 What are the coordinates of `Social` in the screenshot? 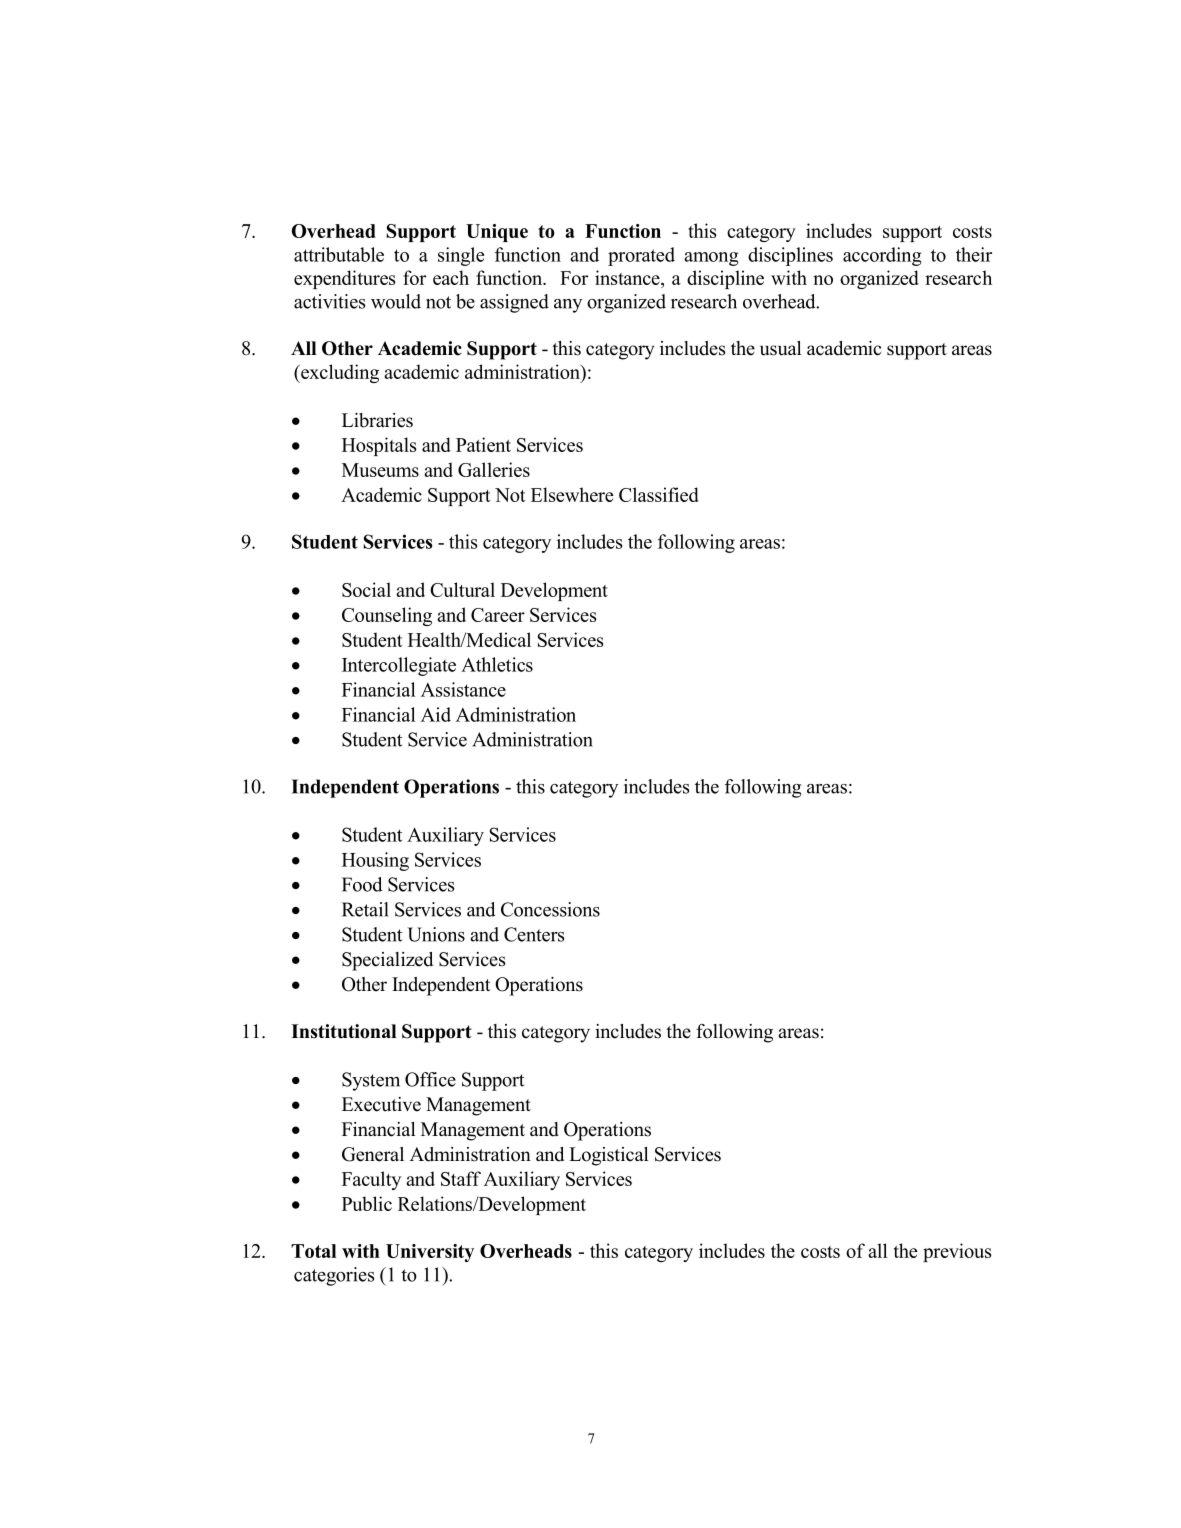 It's located at (366, 589).
